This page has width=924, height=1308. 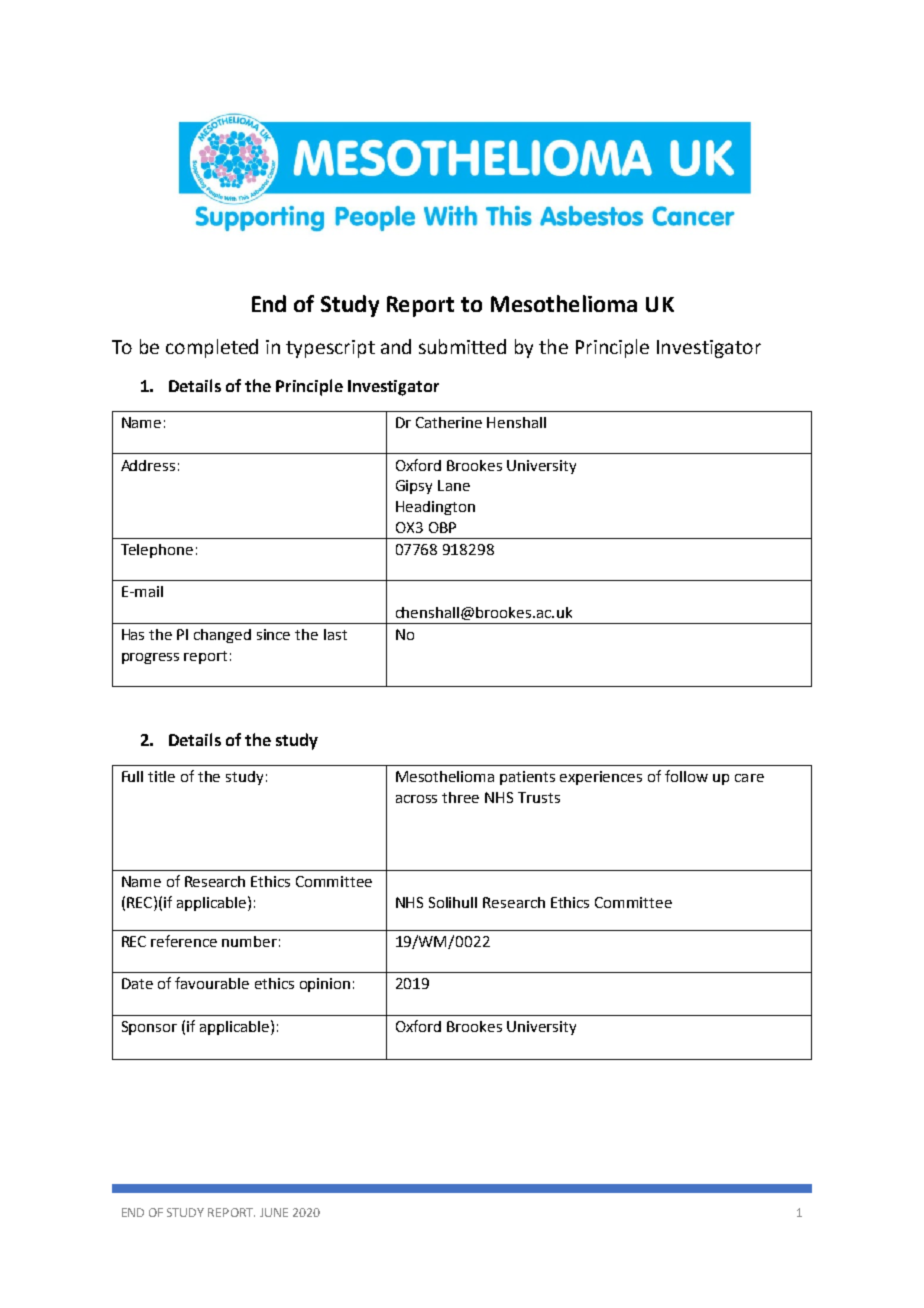 What do you see at coordinates (442, 527) in the page?
I see `OBP` at bounding box center [442, 527].
